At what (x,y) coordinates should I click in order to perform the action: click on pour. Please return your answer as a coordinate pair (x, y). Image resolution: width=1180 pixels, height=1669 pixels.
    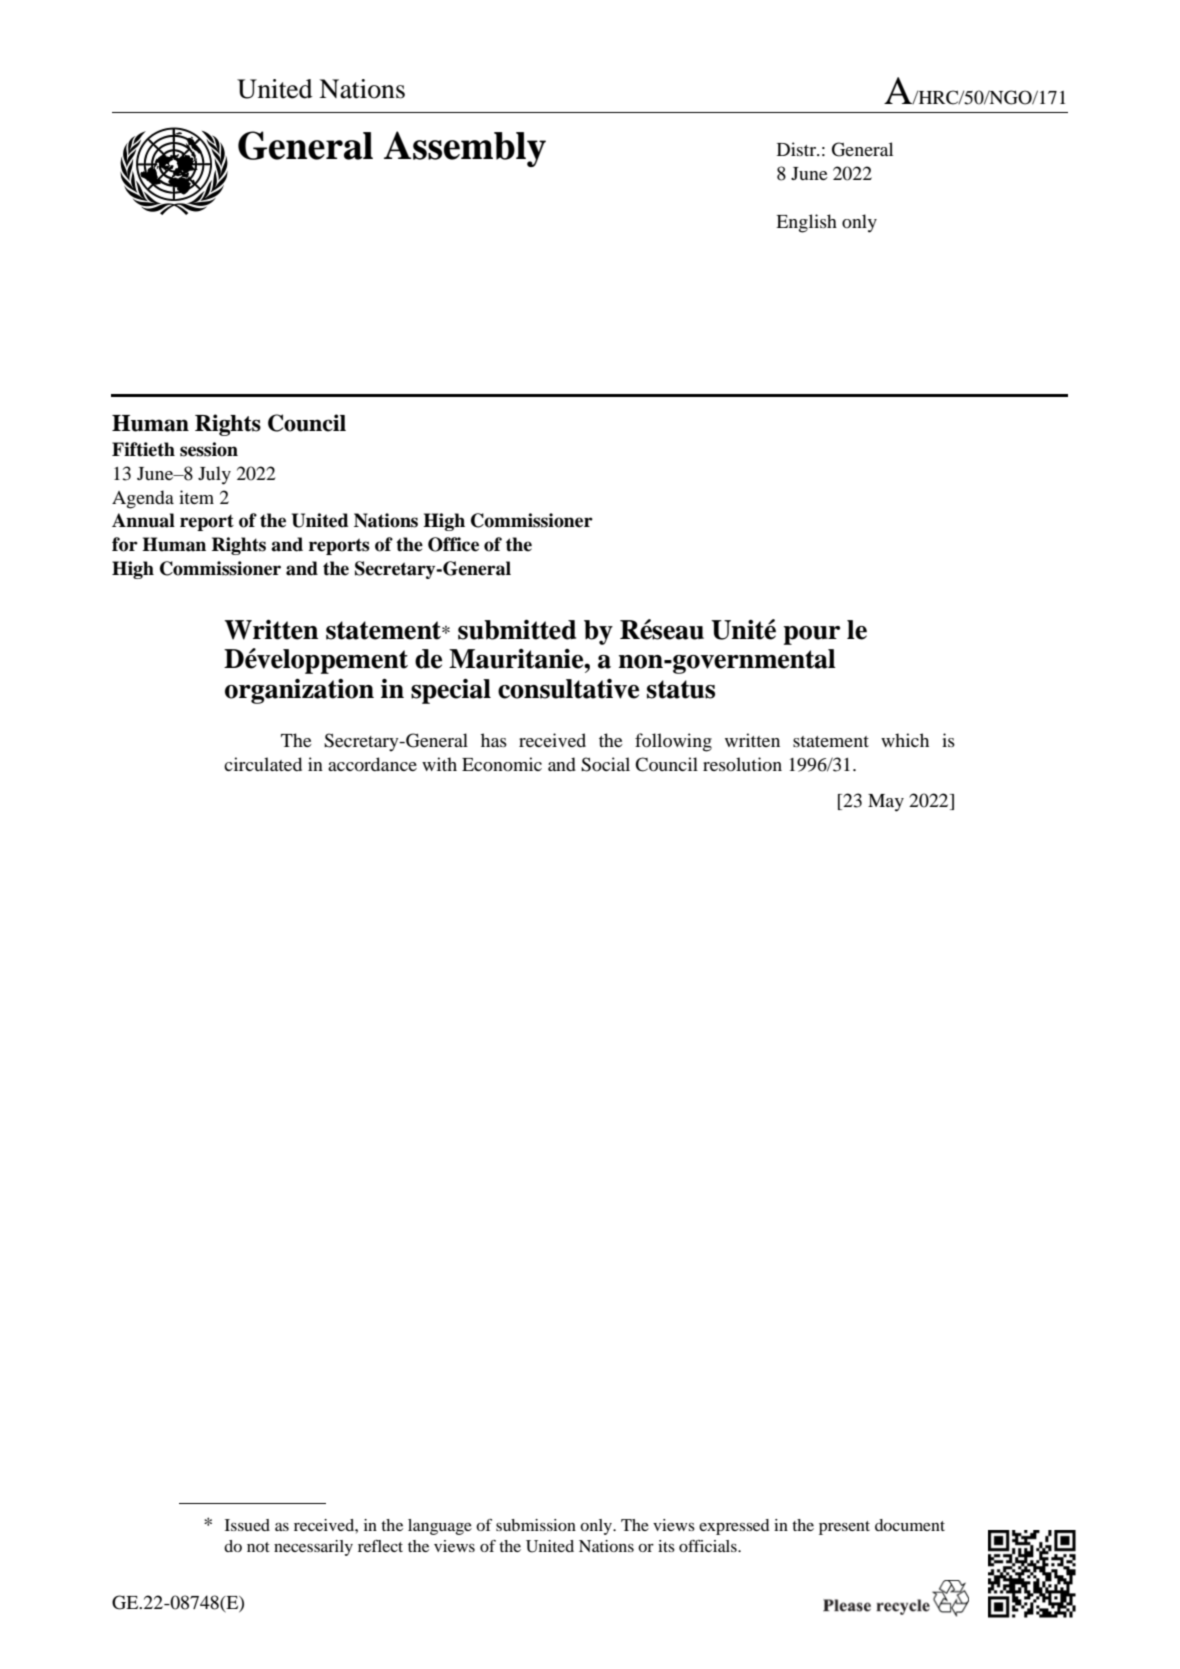
    Looking at the image, I should click on (811, 635).
